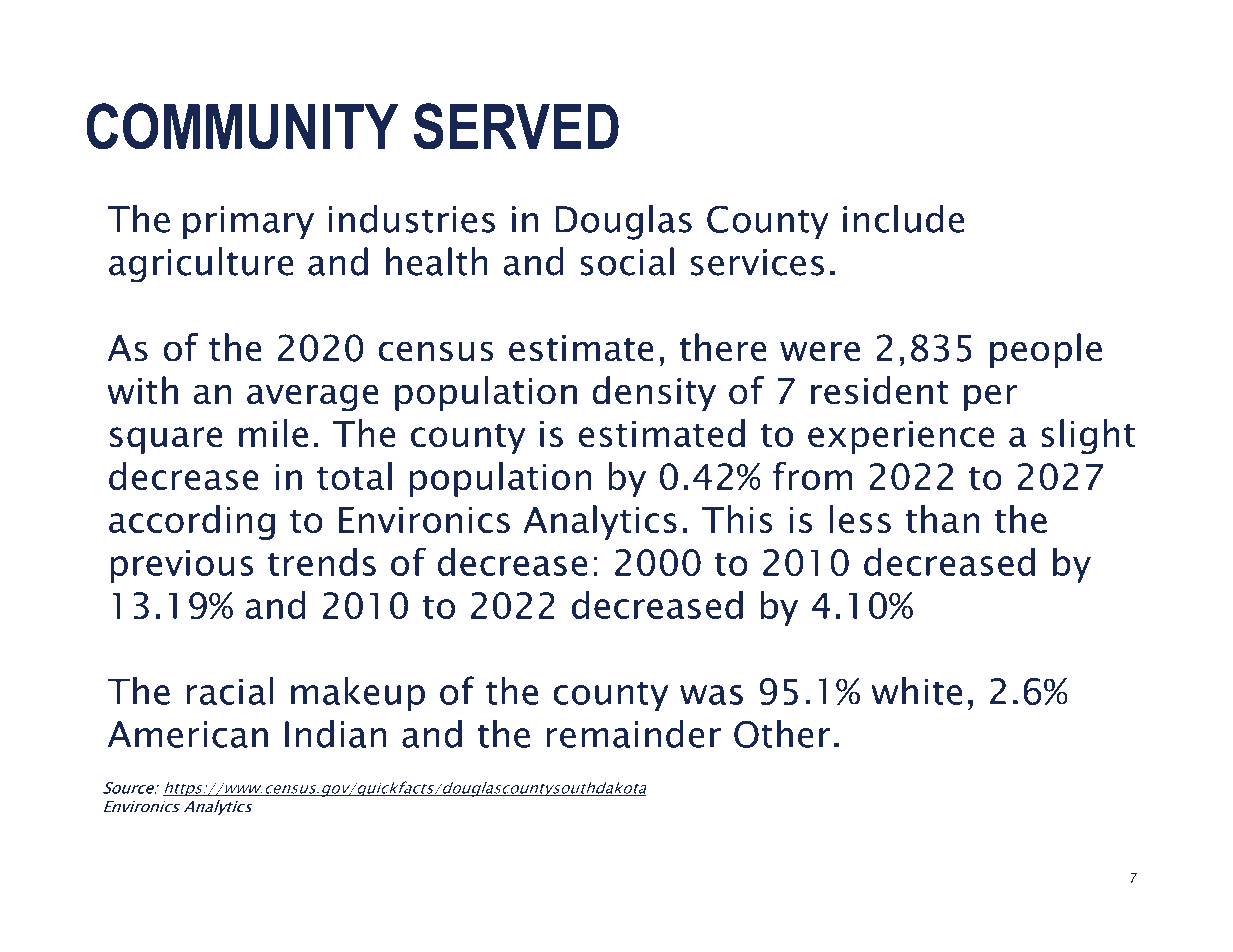 This screenshot has height=952, width=1233. Describe the element at coordinates (903, 218) in the screenshot. I see `include` at that location.
